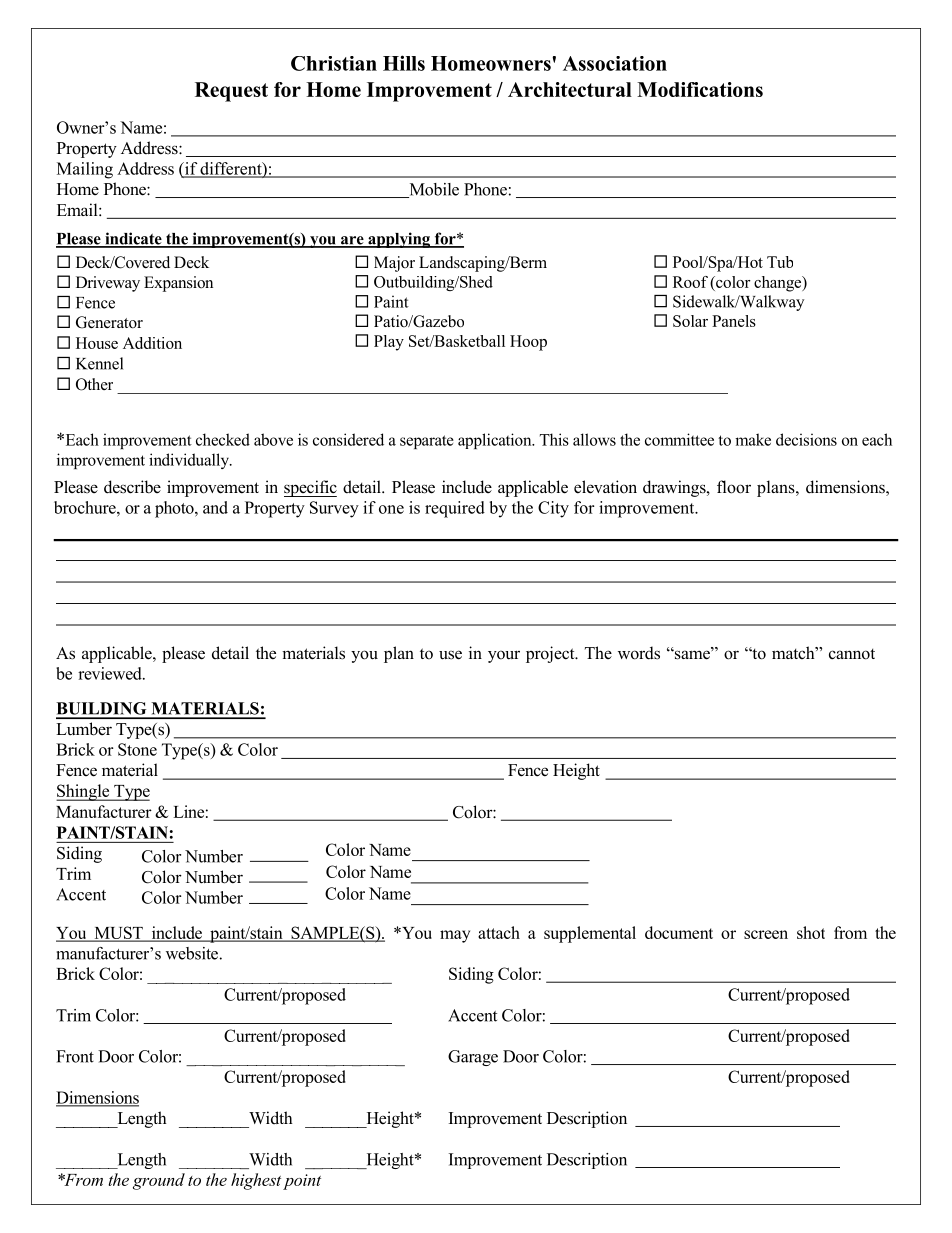 This image has height=1233, width=952. I want to click on screen, so click(766, 934).
